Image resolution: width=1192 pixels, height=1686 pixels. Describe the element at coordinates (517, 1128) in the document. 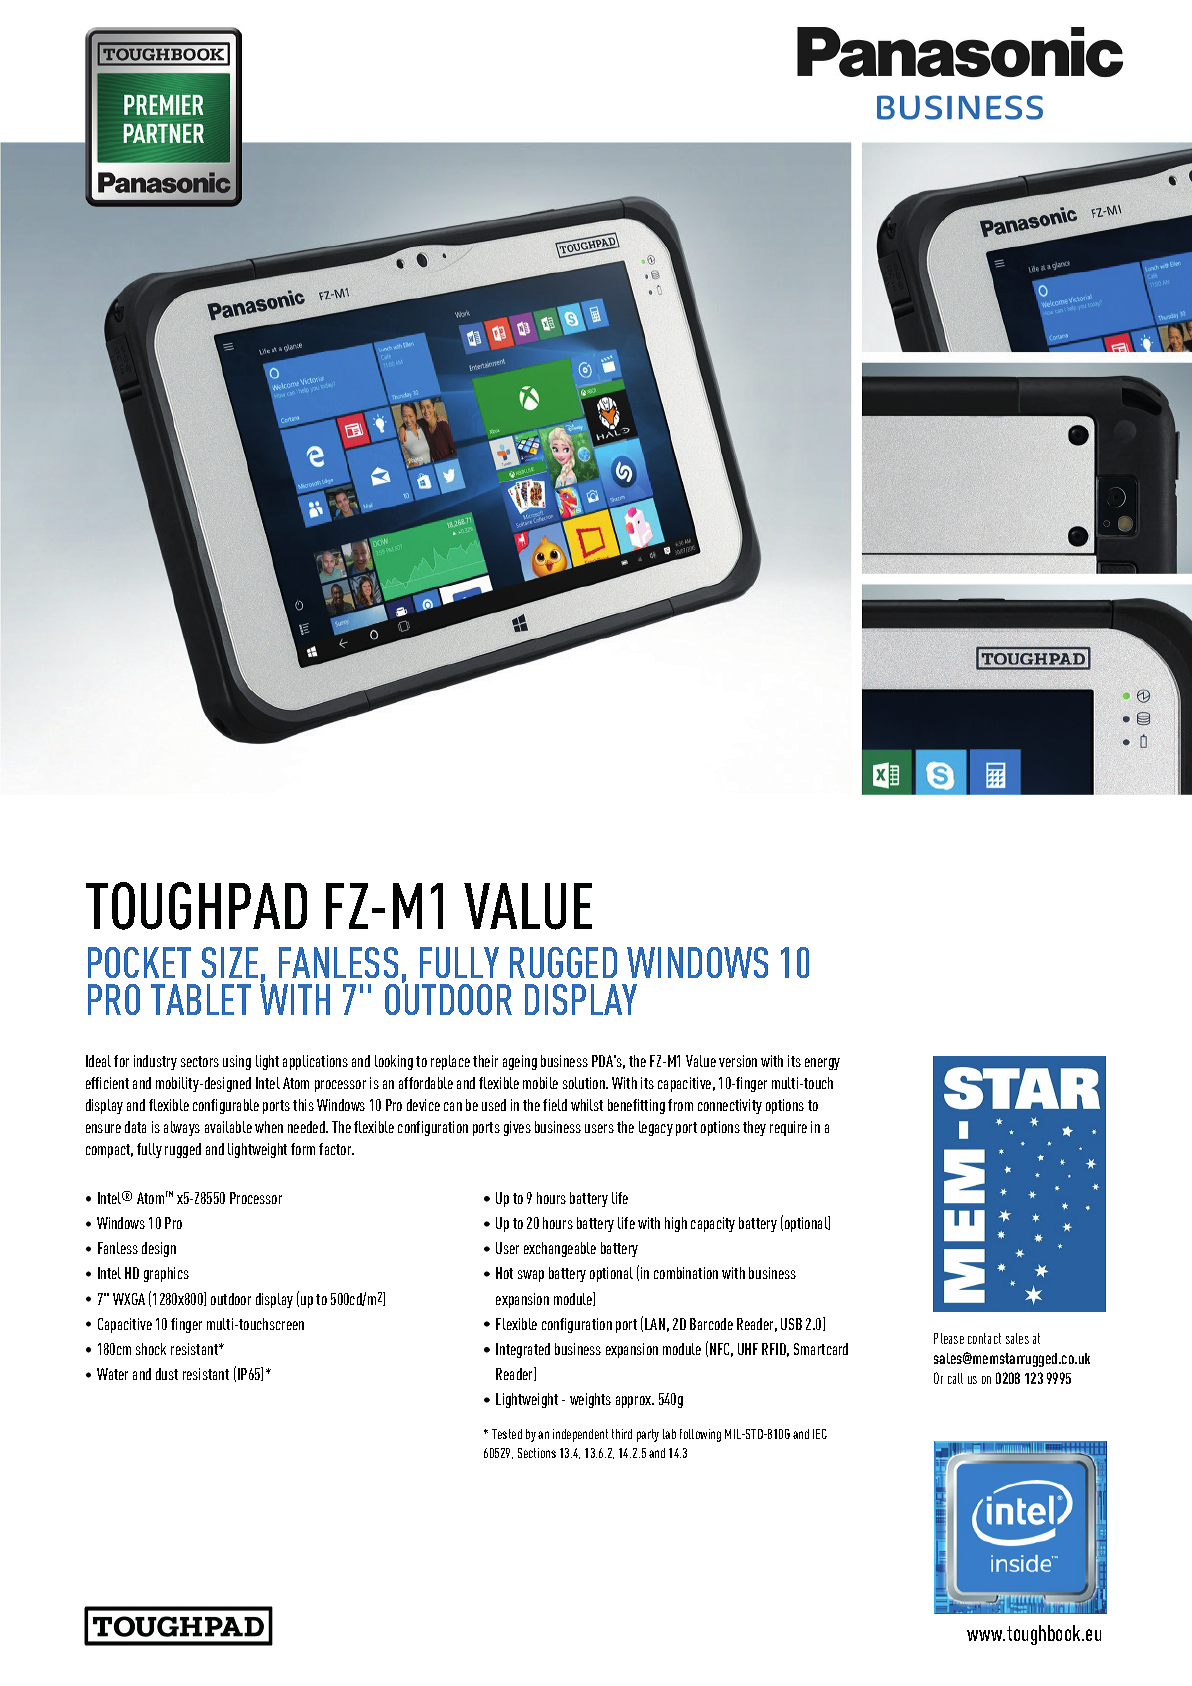

I see `gives` at that location.
